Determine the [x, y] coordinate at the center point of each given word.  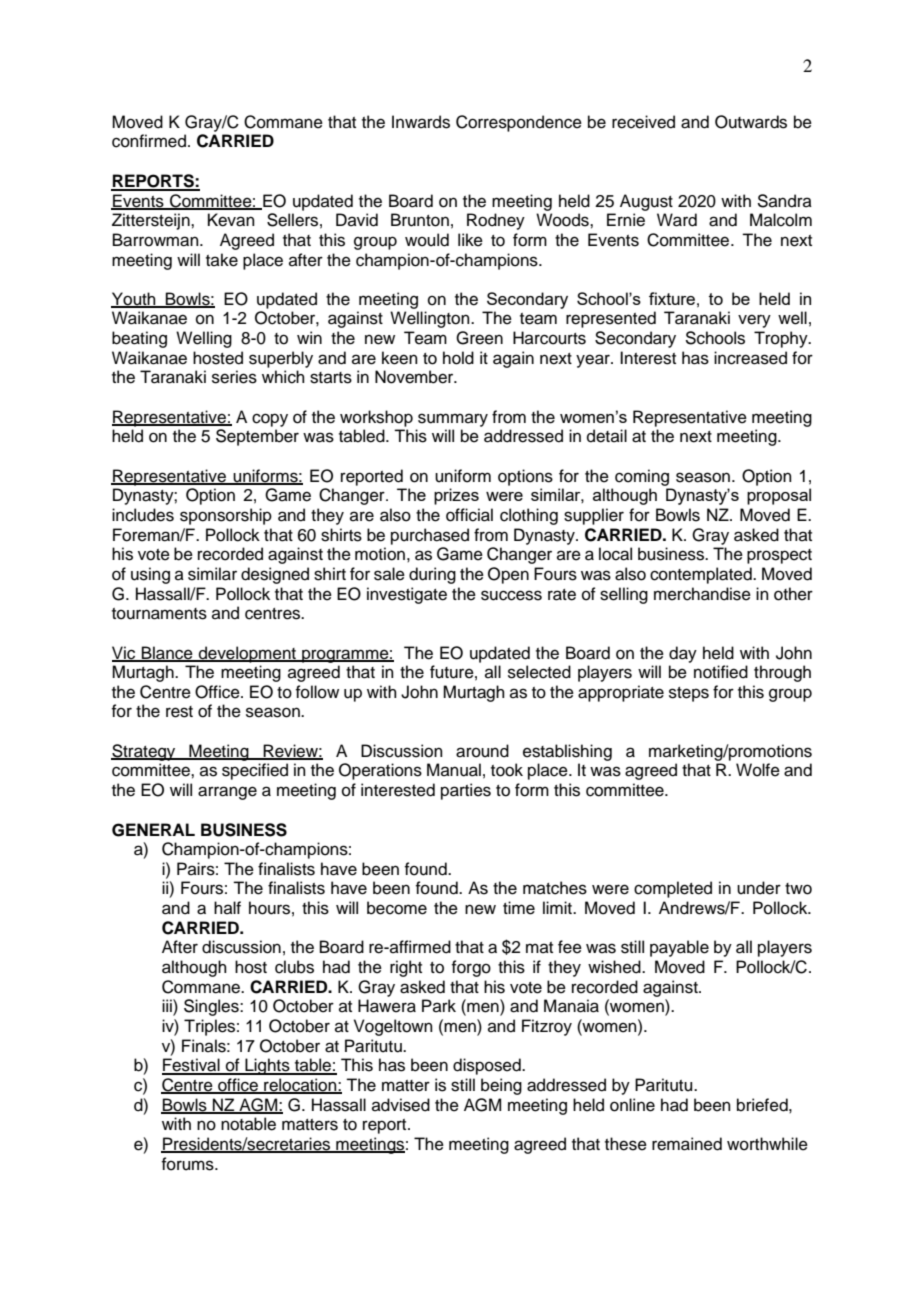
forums [188, 1164]
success [511, 595]
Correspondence [519, 123]
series [234, 377]
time [519, 908]
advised [401, 1105]
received [643, 122]
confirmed [150, 141]
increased [750, 358]
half [227, 907]
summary [453, 420]
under [759, 888]
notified [721, 672]
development [247, 654]
